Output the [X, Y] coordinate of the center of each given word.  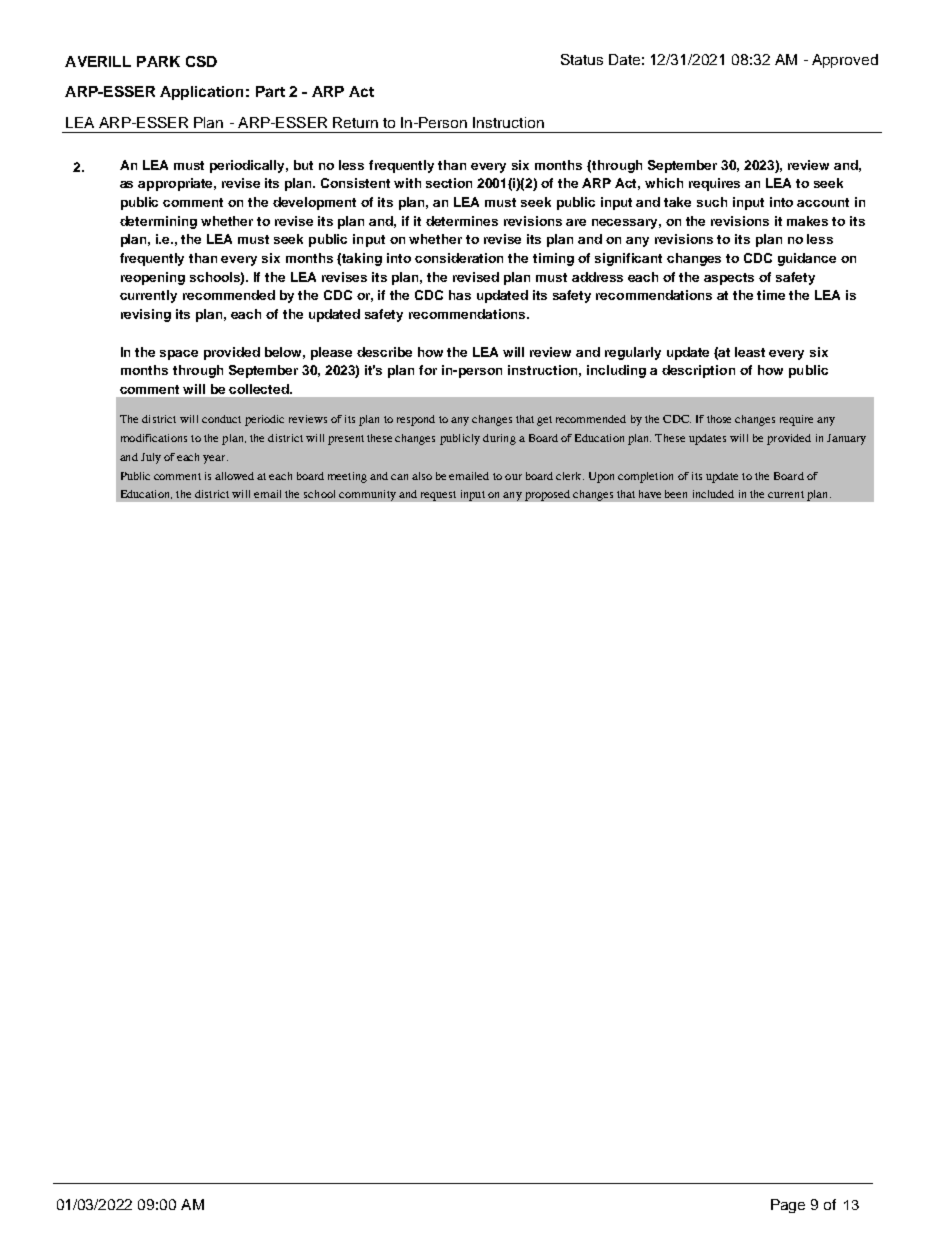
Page [788, 1206]
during [499, 439]
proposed [547, 495]
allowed [234, 476]
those [719, 419]
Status [582, 59]
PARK [158, 61]
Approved [845, 61]
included [713, 494]
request [438, 496]
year [215, 459]
